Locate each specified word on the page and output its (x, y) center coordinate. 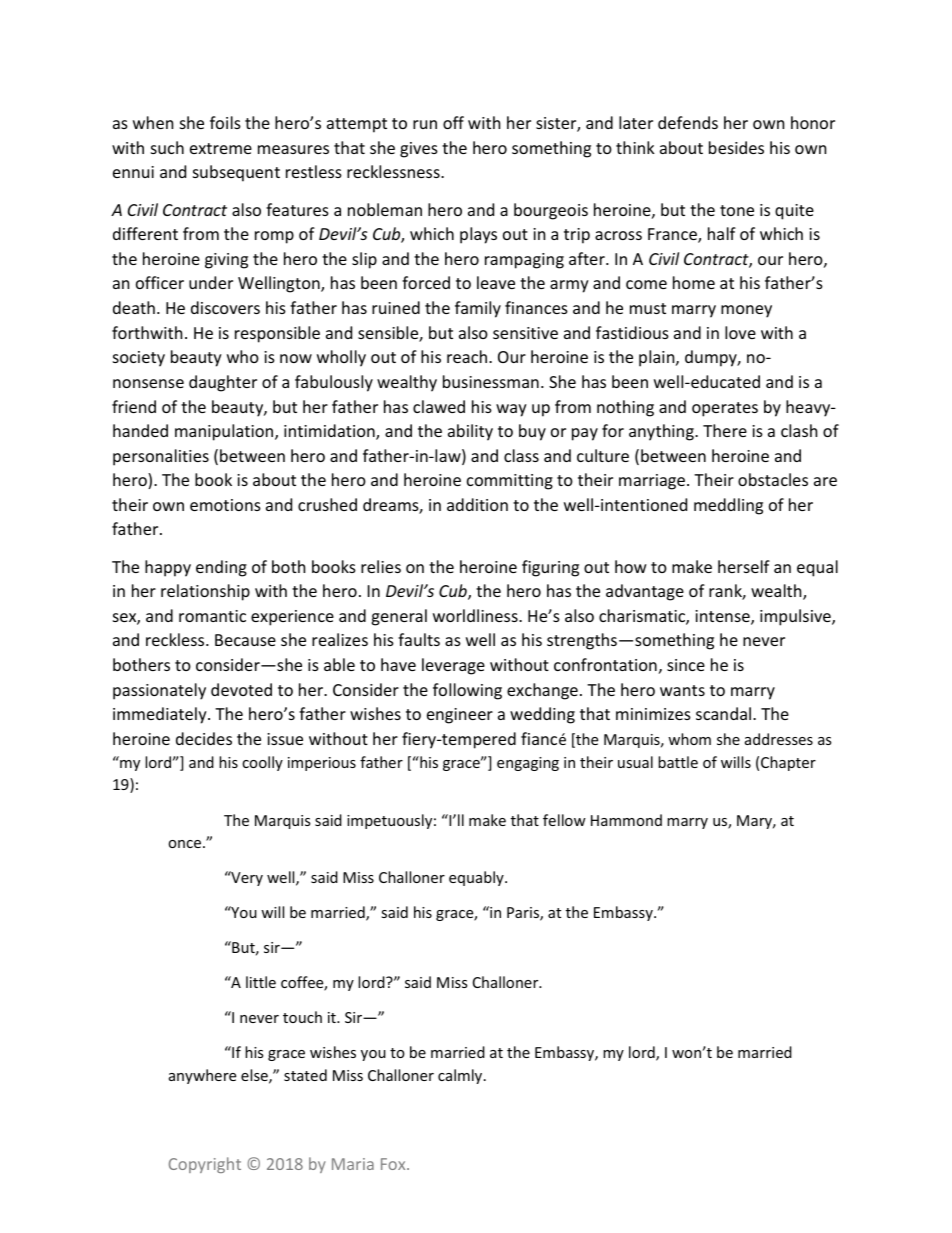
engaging (528, 764)
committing (510, 482)
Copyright (205, 1165)
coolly (262, 763)
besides (736, 147)
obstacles (773, 479)
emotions (225, 505)
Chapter (788, 763)
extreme (221, 148)
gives (419, 150)
